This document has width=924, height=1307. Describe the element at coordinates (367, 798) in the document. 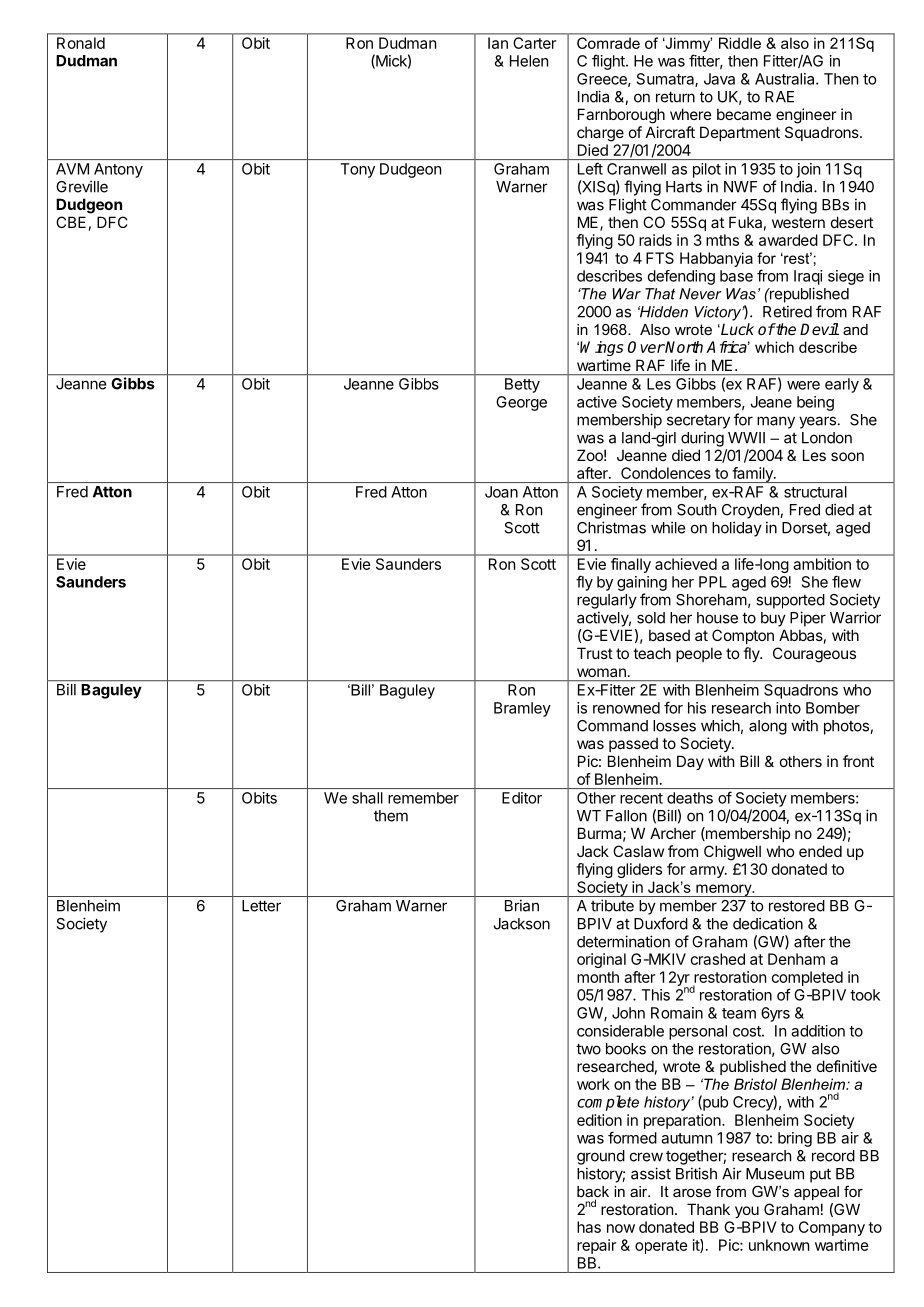

I see `shall` at that location.
